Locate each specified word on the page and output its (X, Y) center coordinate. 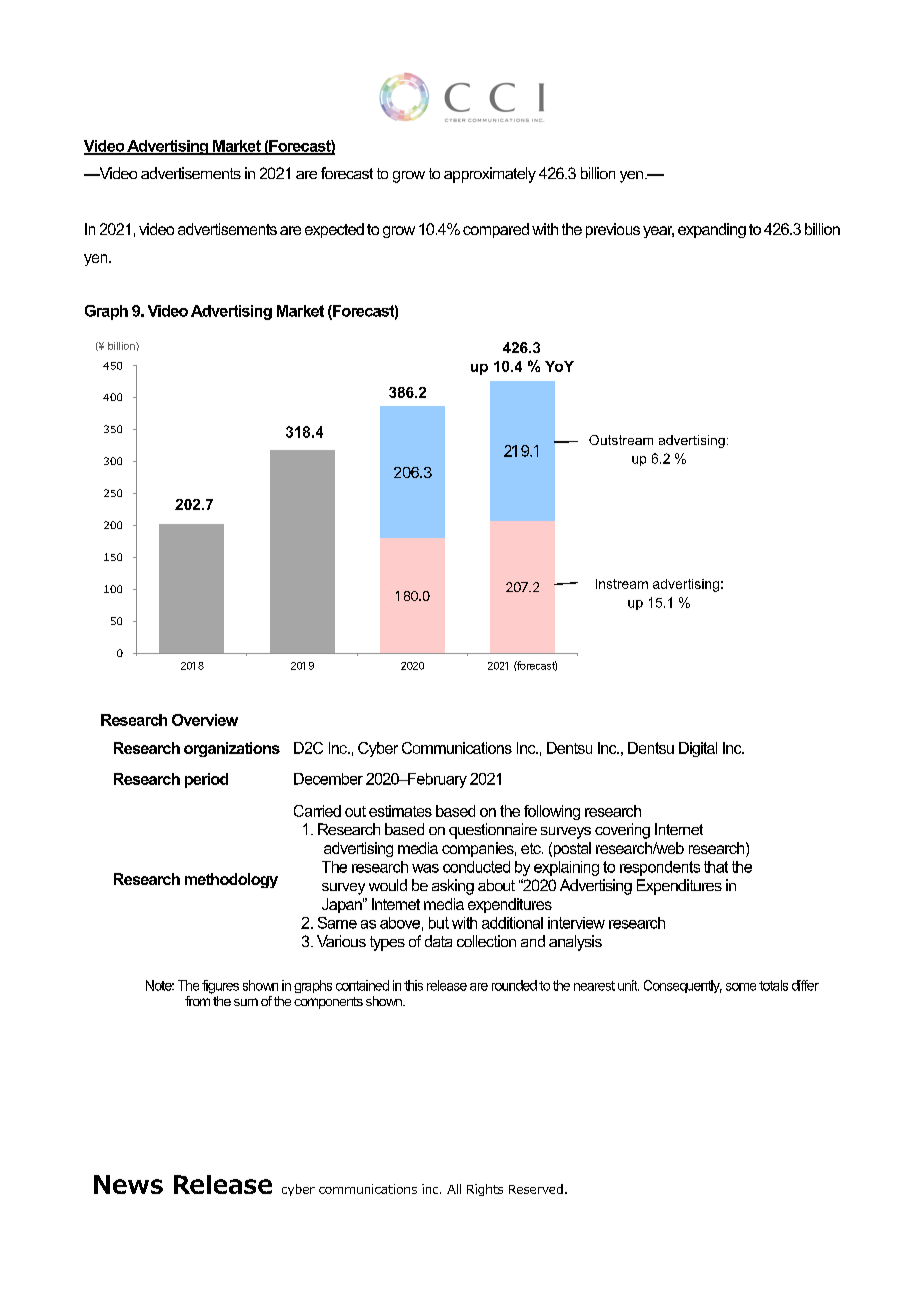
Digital (698, 749)
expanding (712, 230)
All (454, 1189)
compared (496, 230)
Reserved (536, 1189)
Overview (205, 720)
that (716, 867)
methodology (231, 880)
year (658, 232)
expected (334, 230)
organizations (232, 749)
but (439, 923)
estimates (400, 811)
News (128, 1184)
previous (613, 230)
